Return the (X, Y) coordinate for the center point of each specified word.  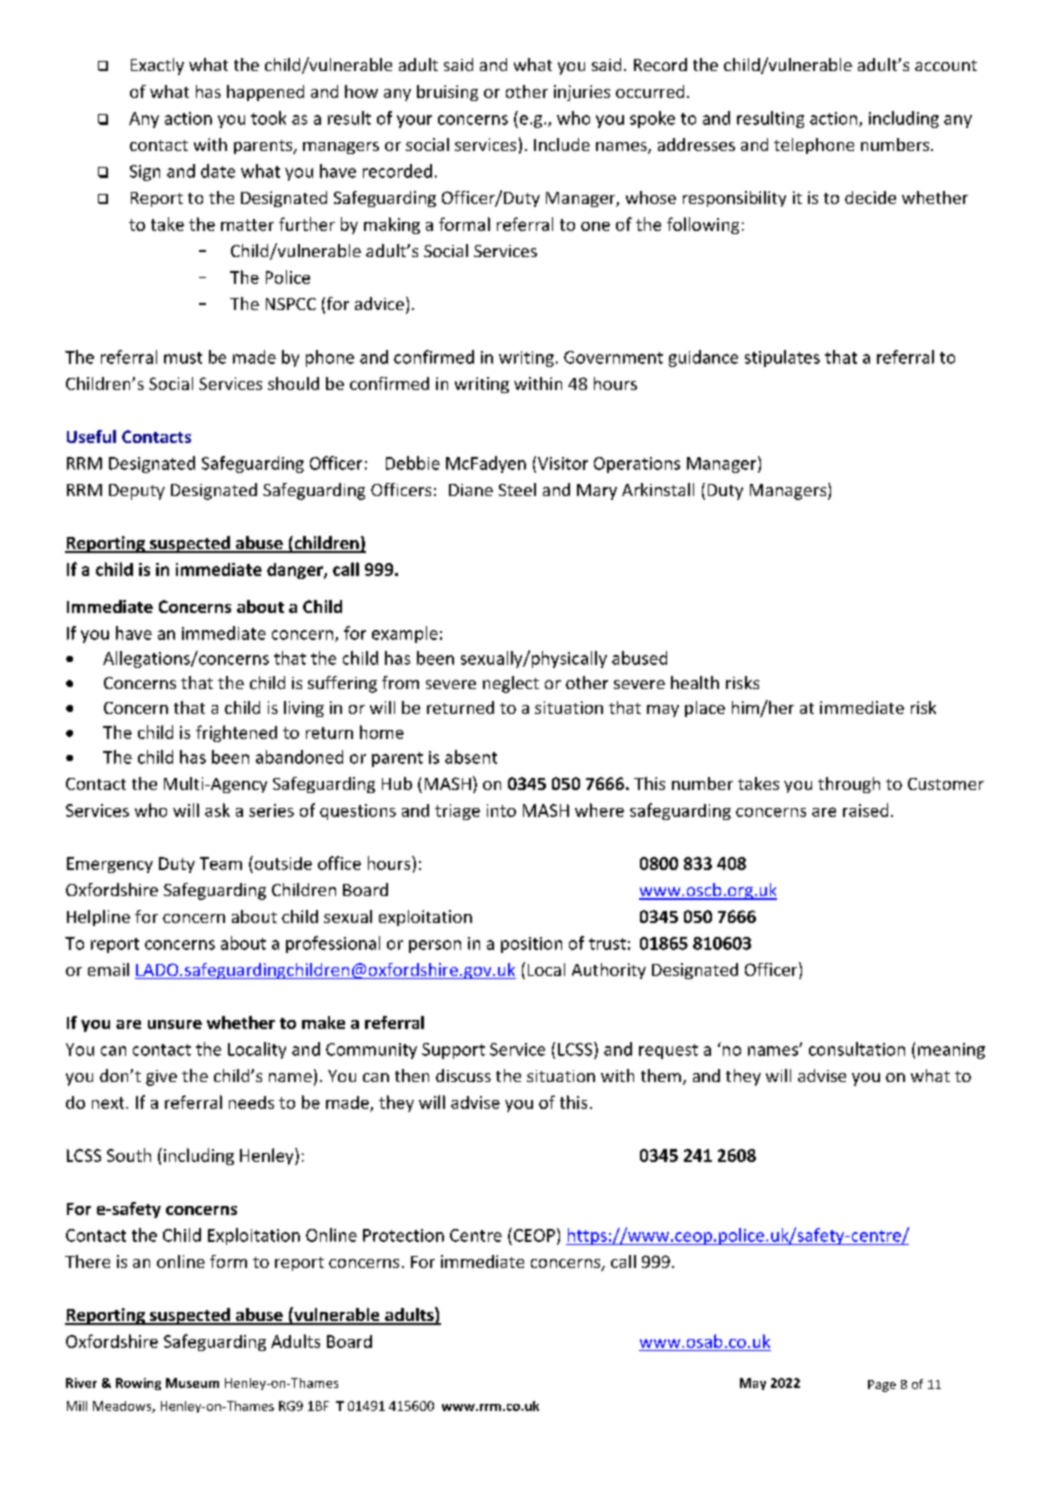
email (108, 969)
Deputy (137, 492)
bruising (447, 93)
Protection (403, 1235)
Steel (517, 489)
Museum (192, 1383)
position (531, 945)
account (946, 65)
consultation (857, 1049)
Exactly (157, 66)
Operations (637, 465)
